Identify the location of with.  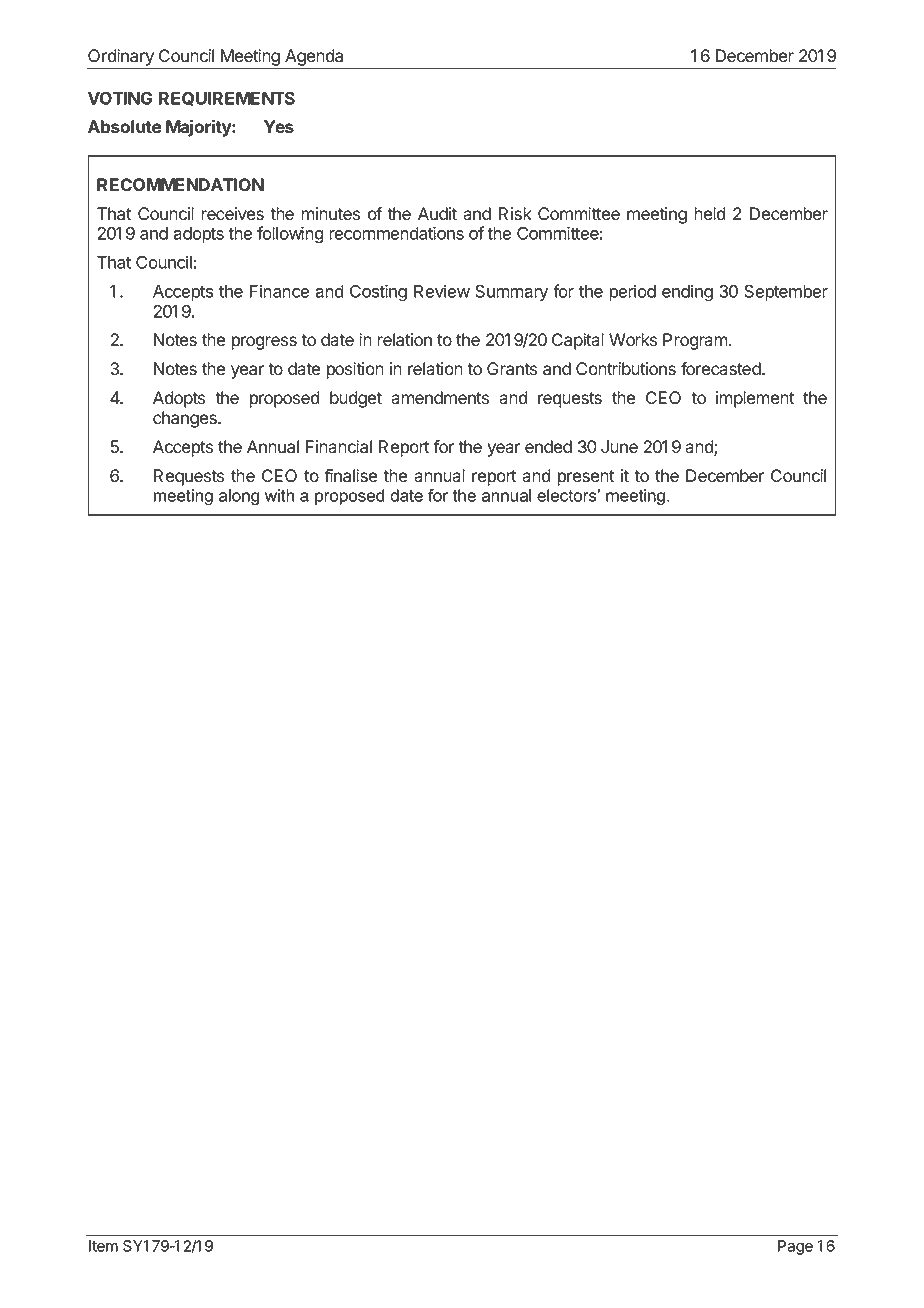
(279, 495).
